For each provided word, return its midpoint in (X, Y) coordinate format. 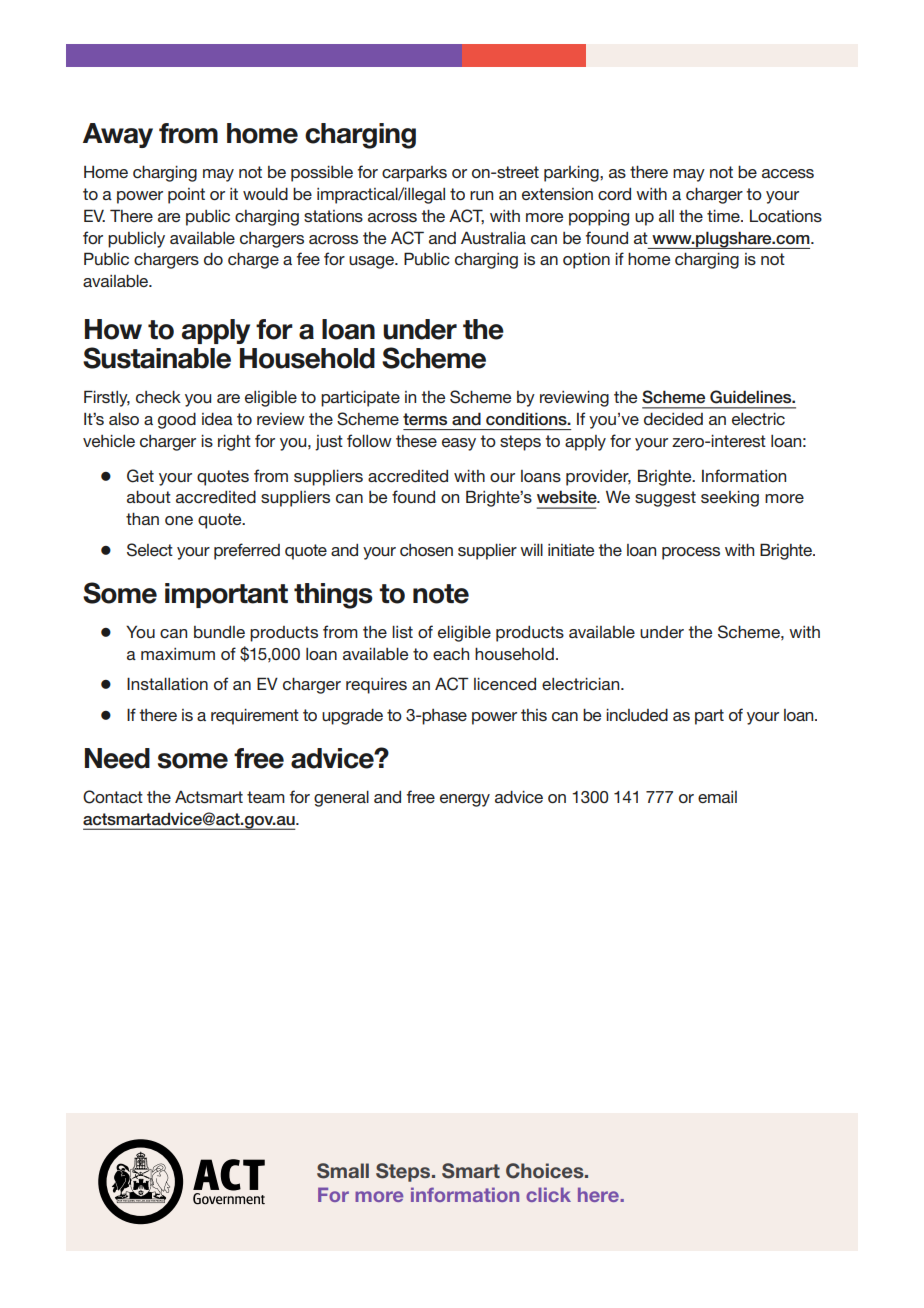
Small (343, 1171)
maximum (178, 654)
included (637, 715)
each (451, 653)
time (724, 216)
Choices (546, 1171)
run (481, 195)
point (186, 196)
